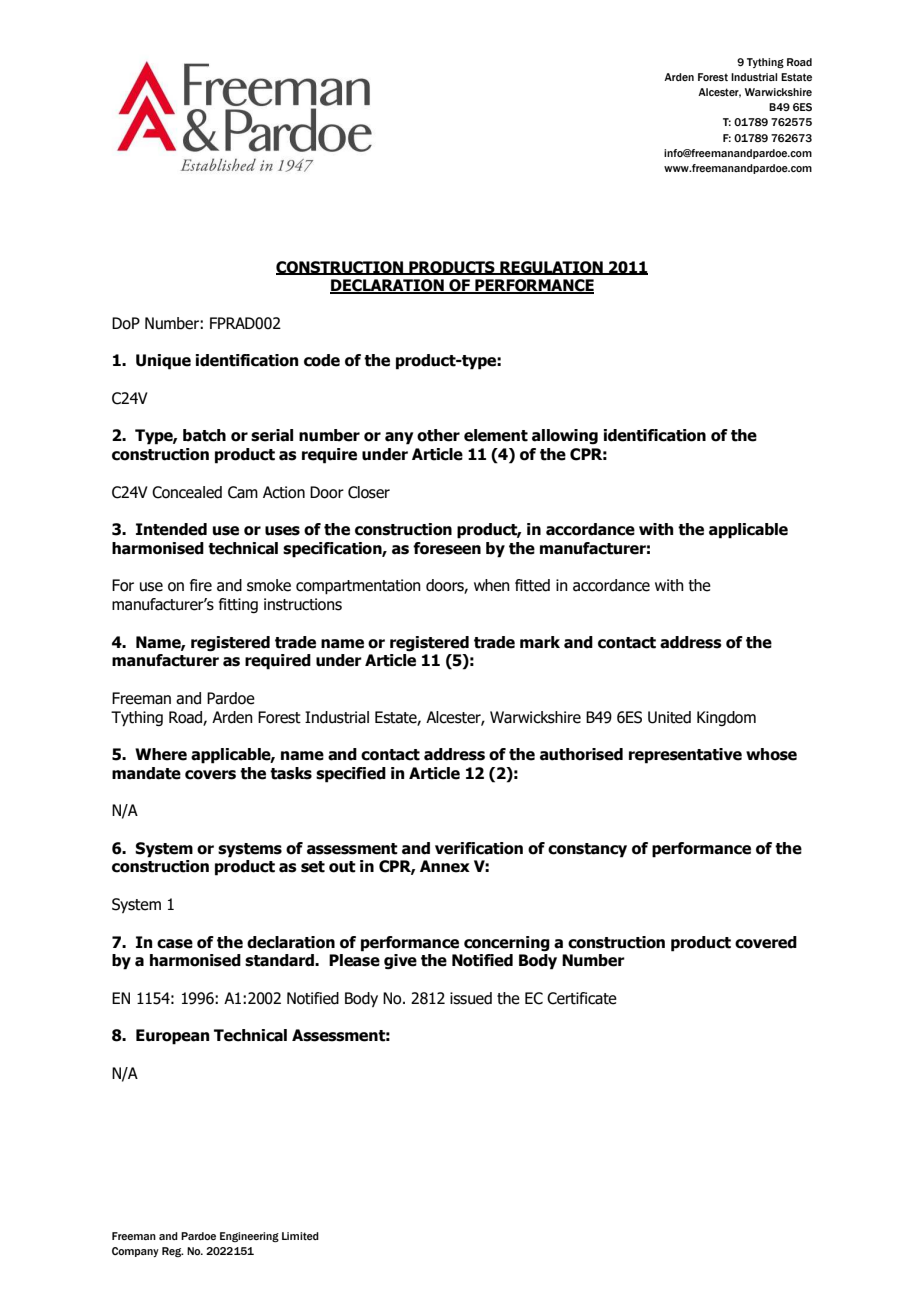 The image size is (924, 1308). Describe the element at coordinates (351, 775) in the page. I see `specified` at that location.
